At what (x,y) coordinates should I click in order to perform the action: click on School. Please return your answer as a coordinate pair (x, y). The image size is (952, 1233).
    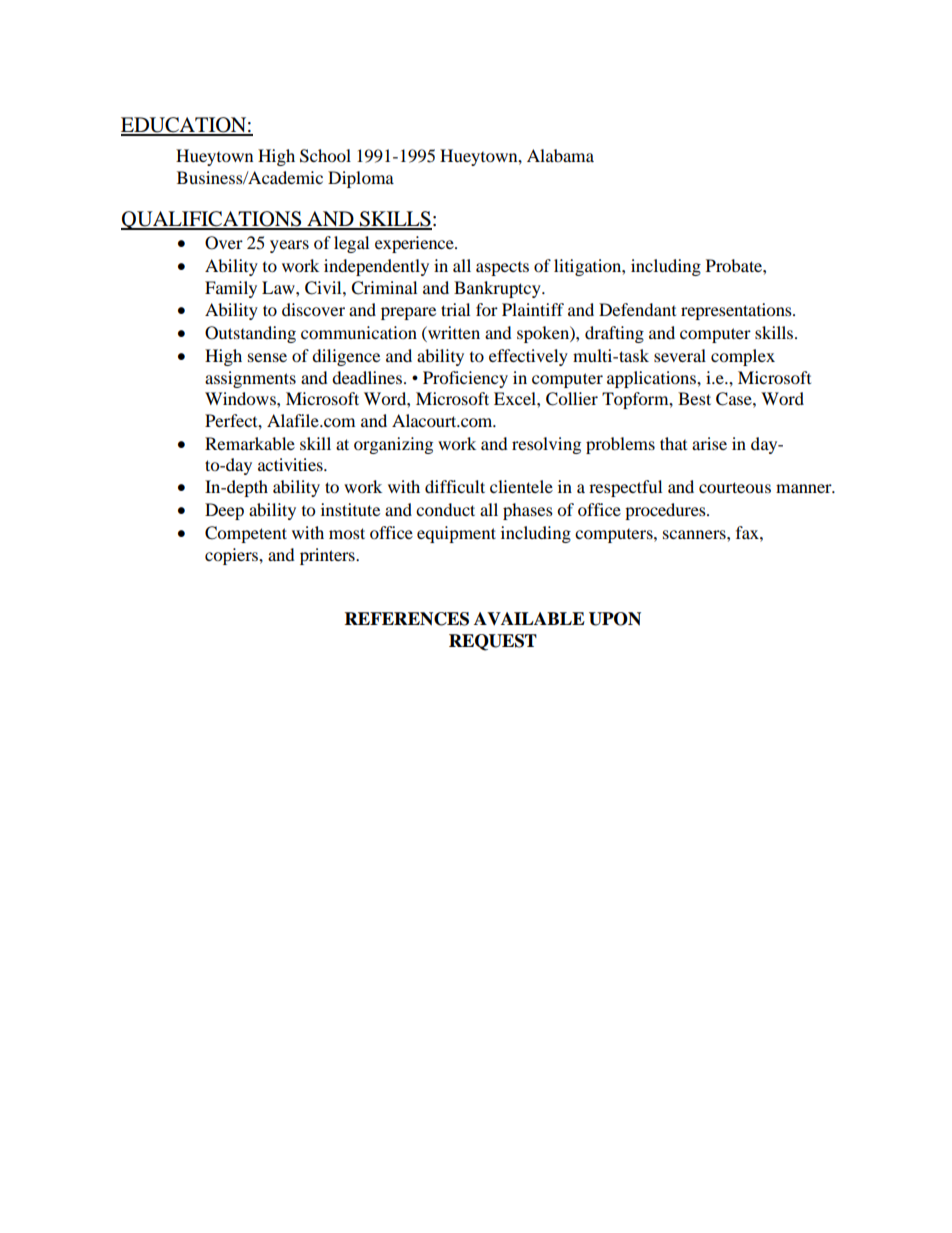
    Looking at the image, I should click on (325, 156).
